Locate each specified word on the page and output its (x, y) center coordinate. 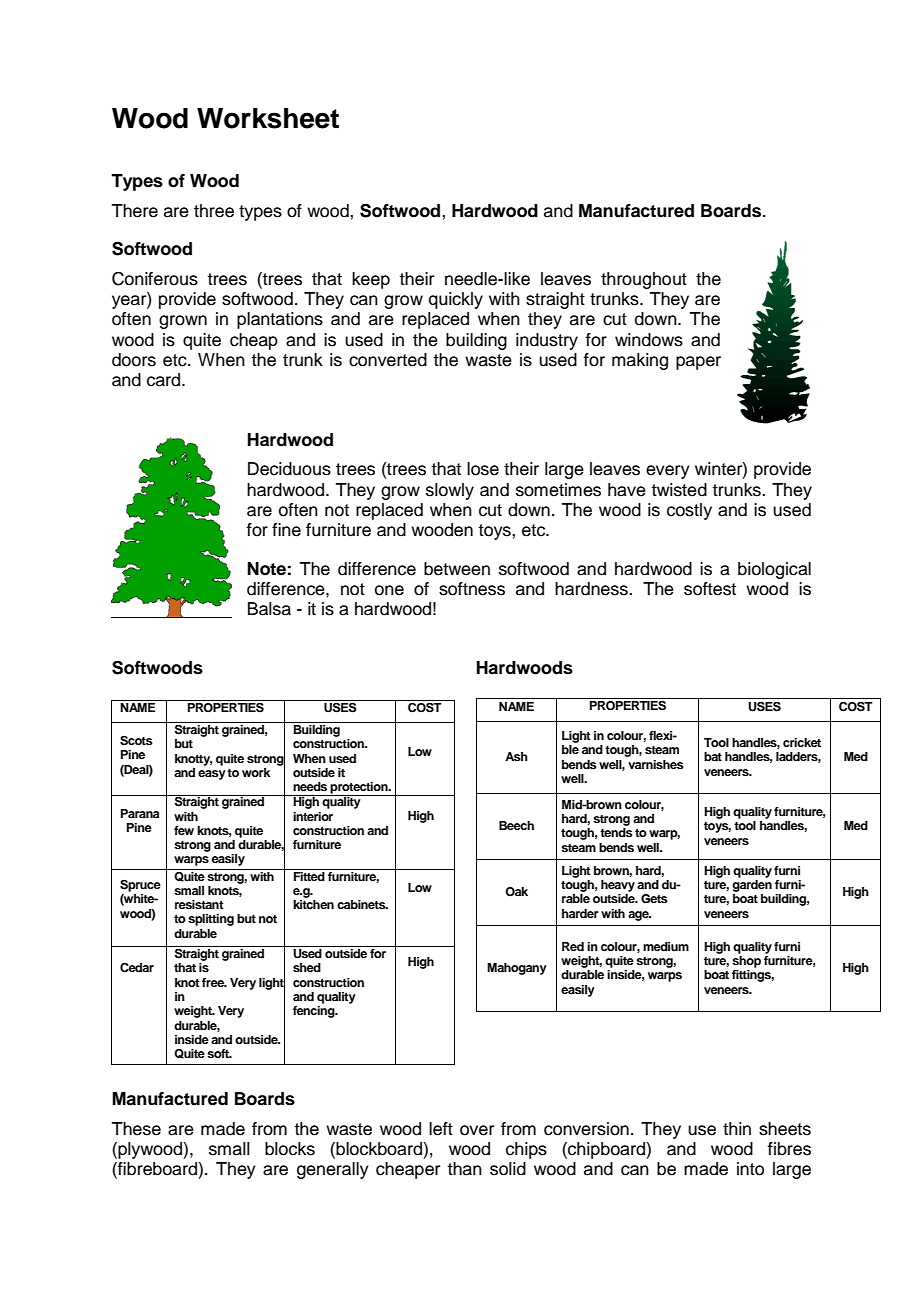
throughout (644, 280)
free (214, 982)
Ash (516, 756)
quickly (456, 300)
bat (713, 756)
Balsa (269, 609)
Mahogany (517, 969)
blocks (290, 1149)
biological (774, 570)
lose (483, 469)
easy (212, 775)
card (165, 380)
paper (698, 363)
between (457, 569)
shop (746, 962)
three (214, 211)
